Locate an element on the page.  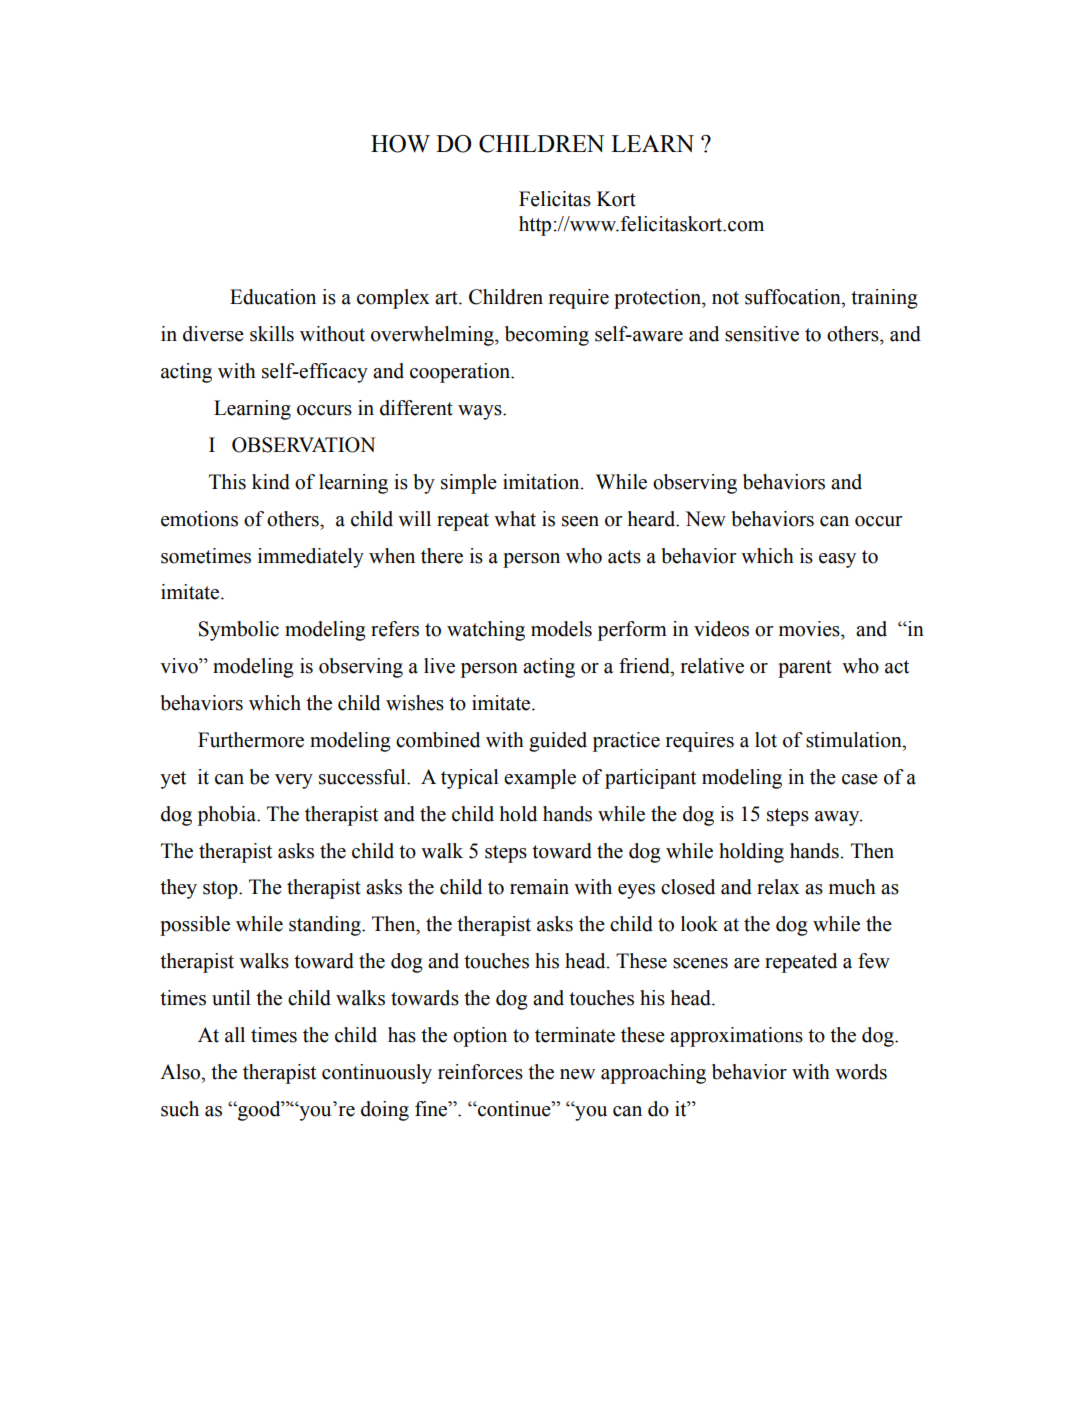
continue is located at coordinates (514, 1109).
